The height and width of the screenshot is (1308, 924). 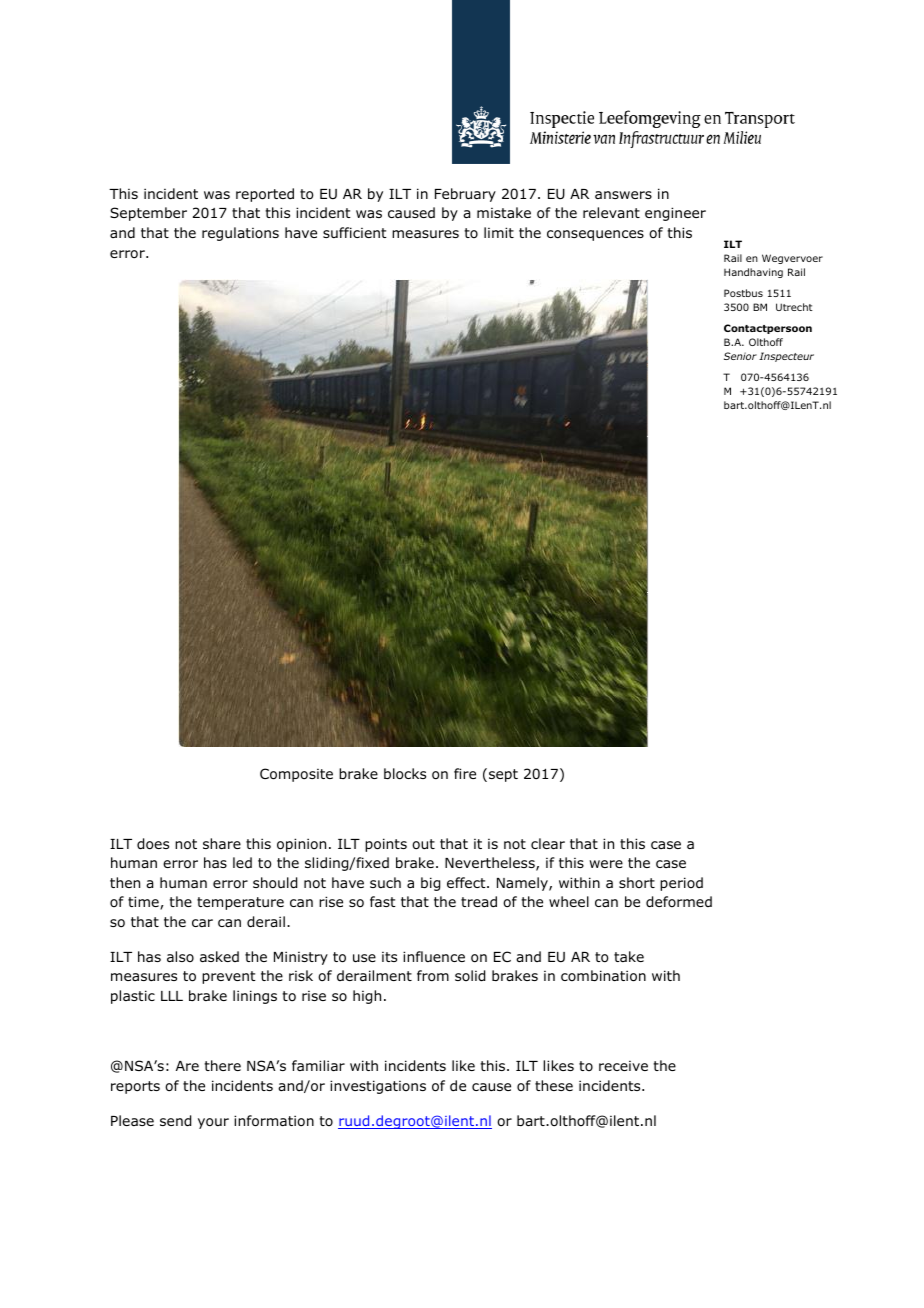 I want to click on sufficient, so click(x=355, y=232).
